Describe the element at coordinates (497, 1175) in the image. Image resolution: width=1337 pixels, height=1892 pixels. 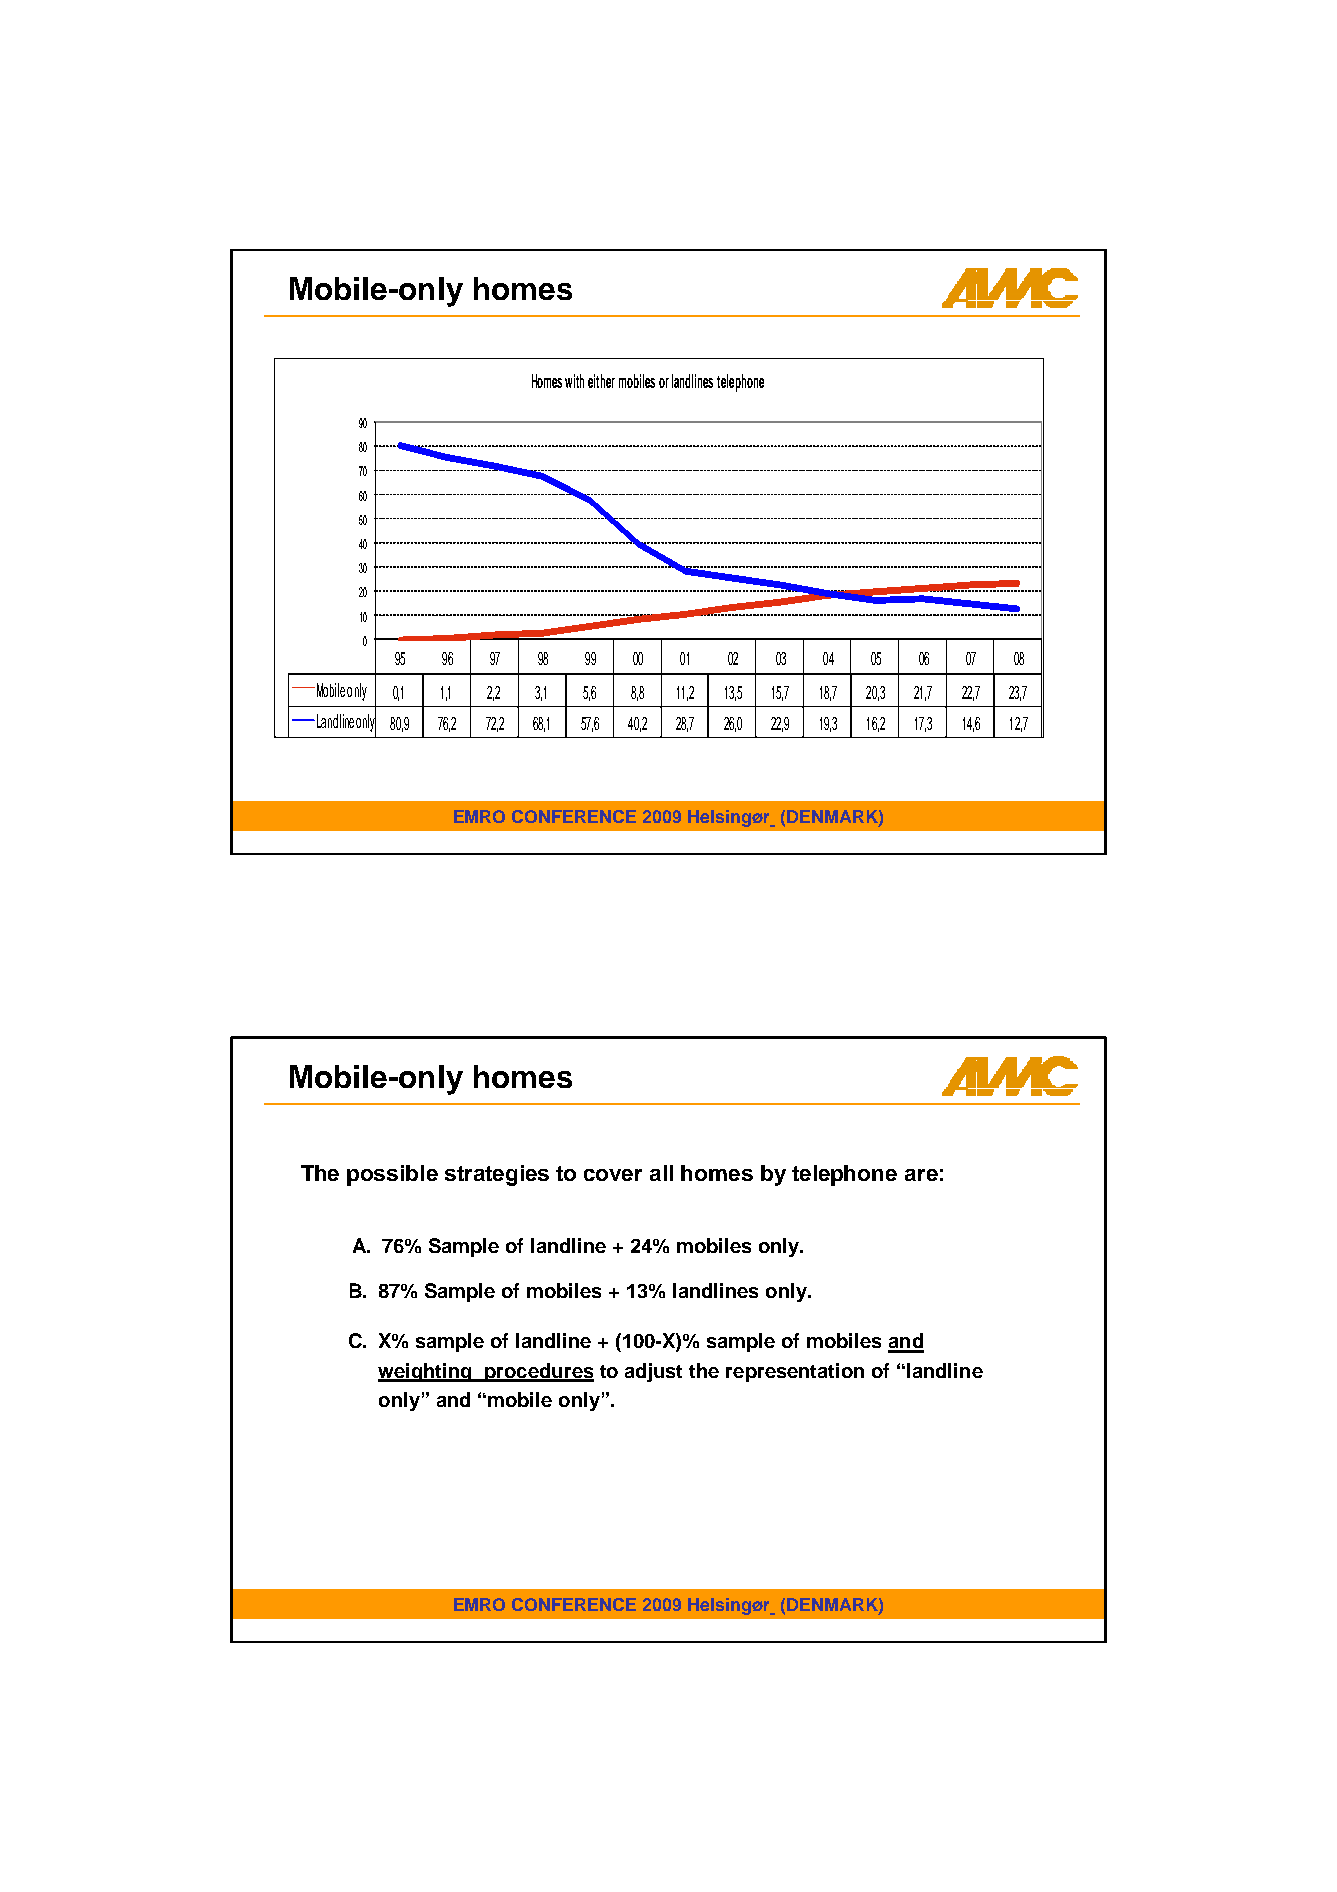
I see `strategies` at that location.
